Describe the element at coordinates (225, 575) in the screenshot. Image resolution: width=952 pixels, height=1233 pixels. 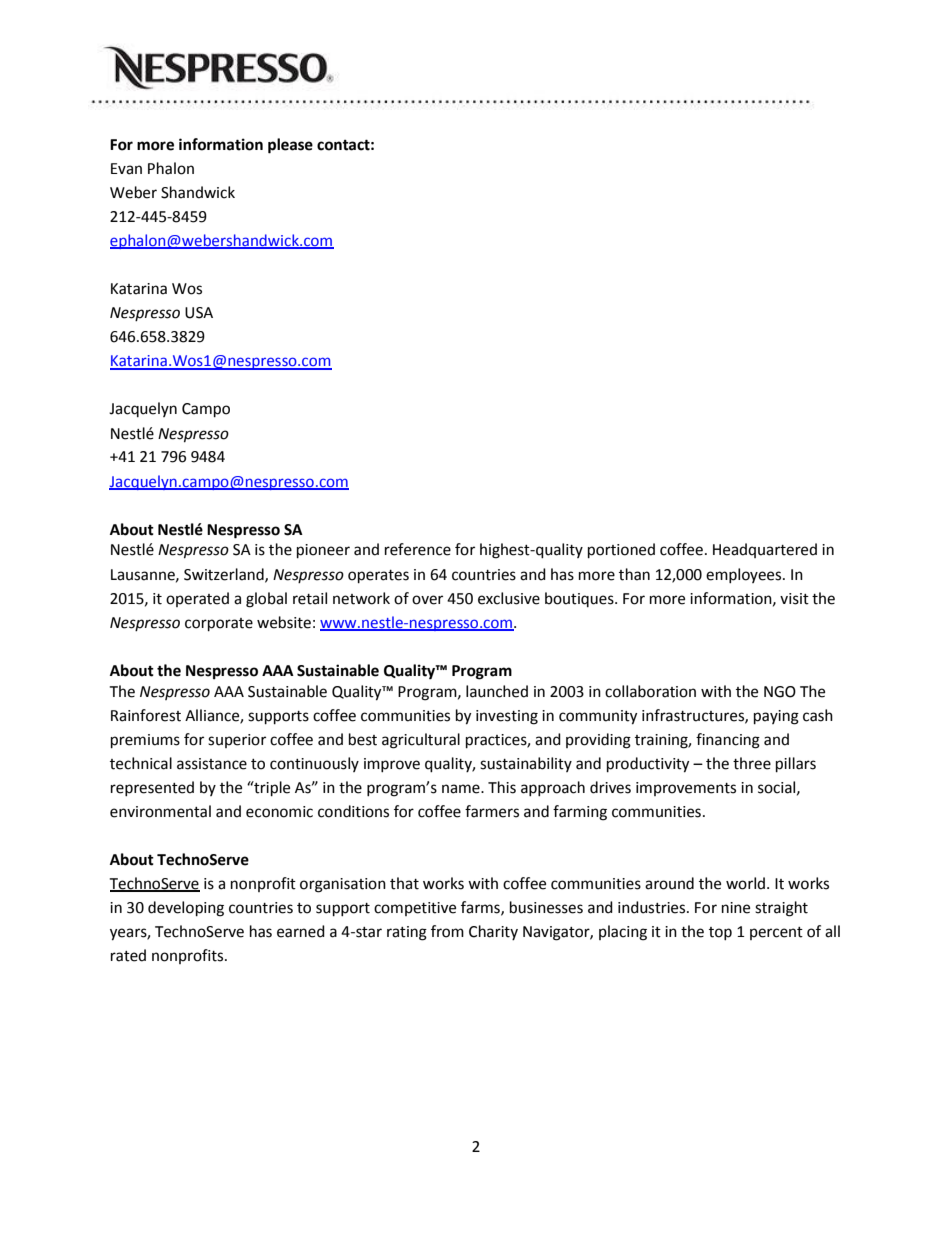
I see `Switzerland` at that location.
